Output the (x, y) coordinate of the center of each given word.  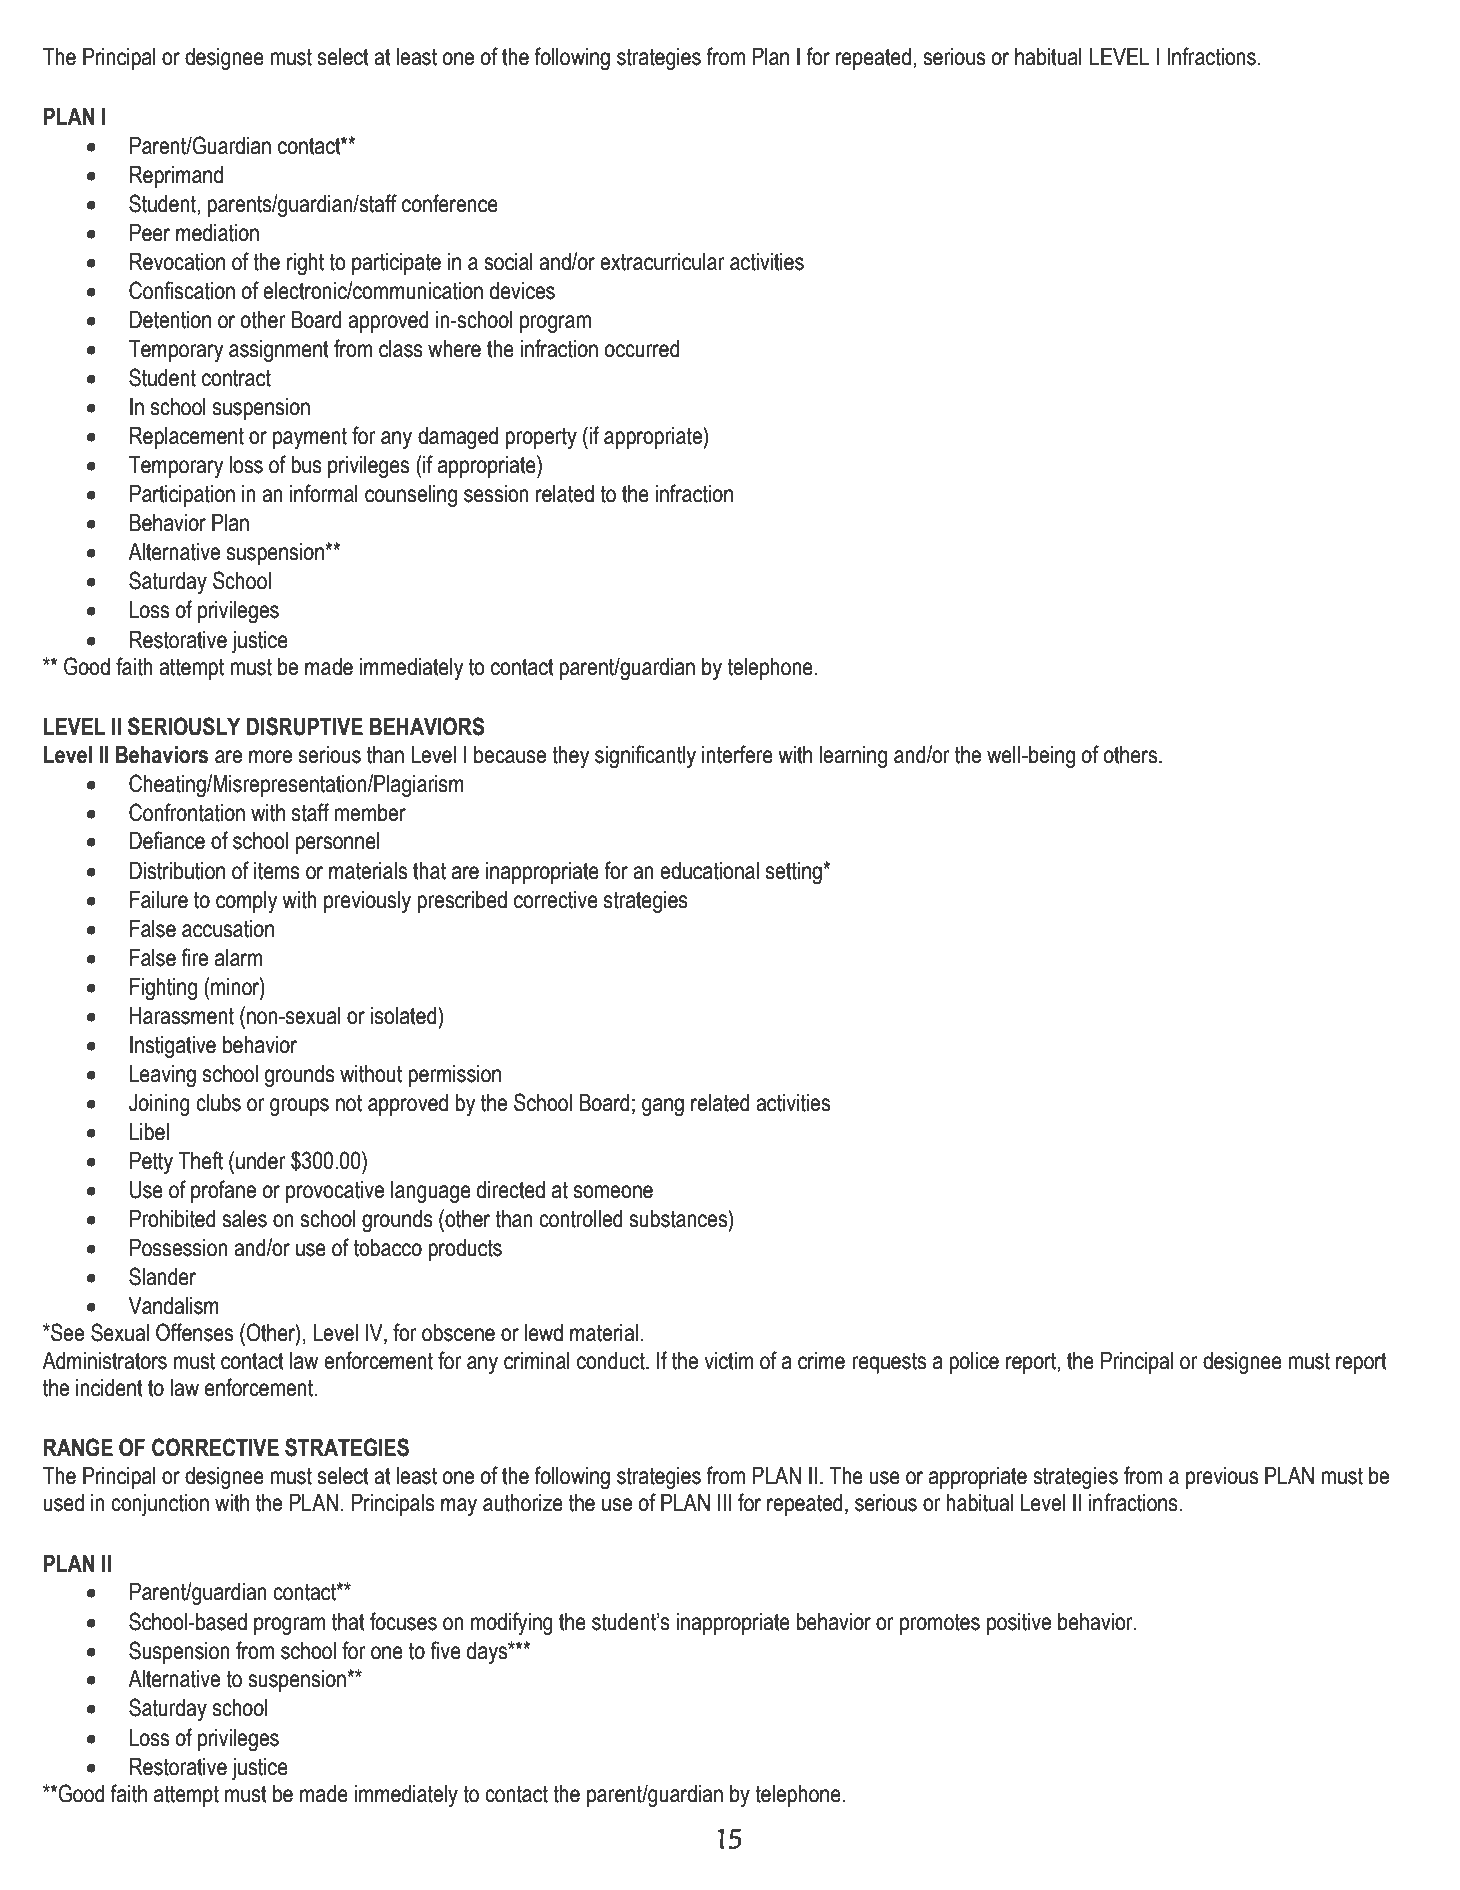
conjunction (160, 1505)
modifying (512, 1624)
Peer (150, 233)
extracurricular (662, 262)
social (508, 262)
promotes (940, 1624)
